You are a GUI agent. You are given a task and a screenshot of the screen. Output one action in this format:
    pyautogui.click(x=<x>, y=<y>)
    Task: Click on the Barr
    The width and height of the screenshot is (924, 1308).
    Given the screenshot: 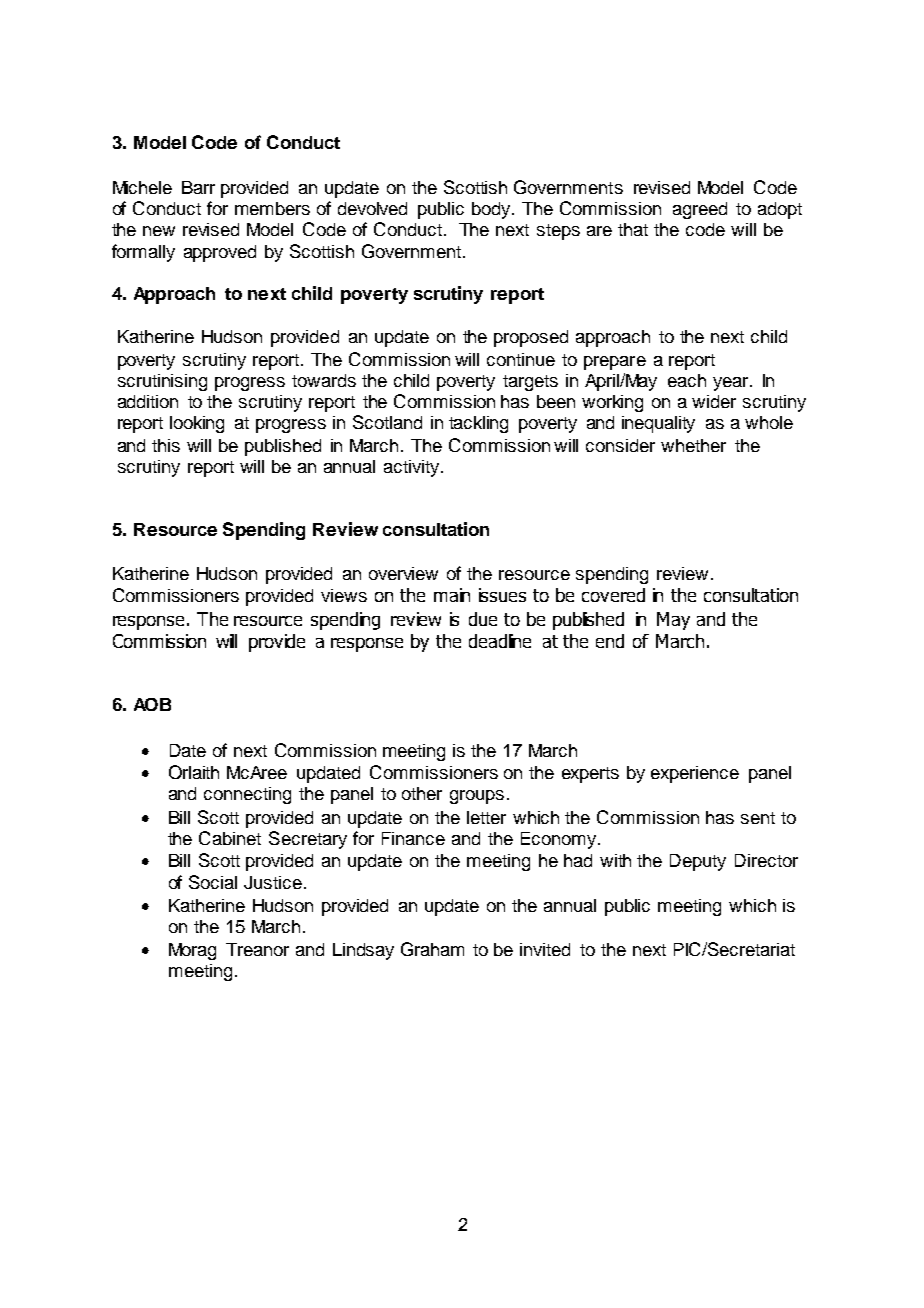 What is the action you would take?
    pyautogui.click(x=198, y=187)
